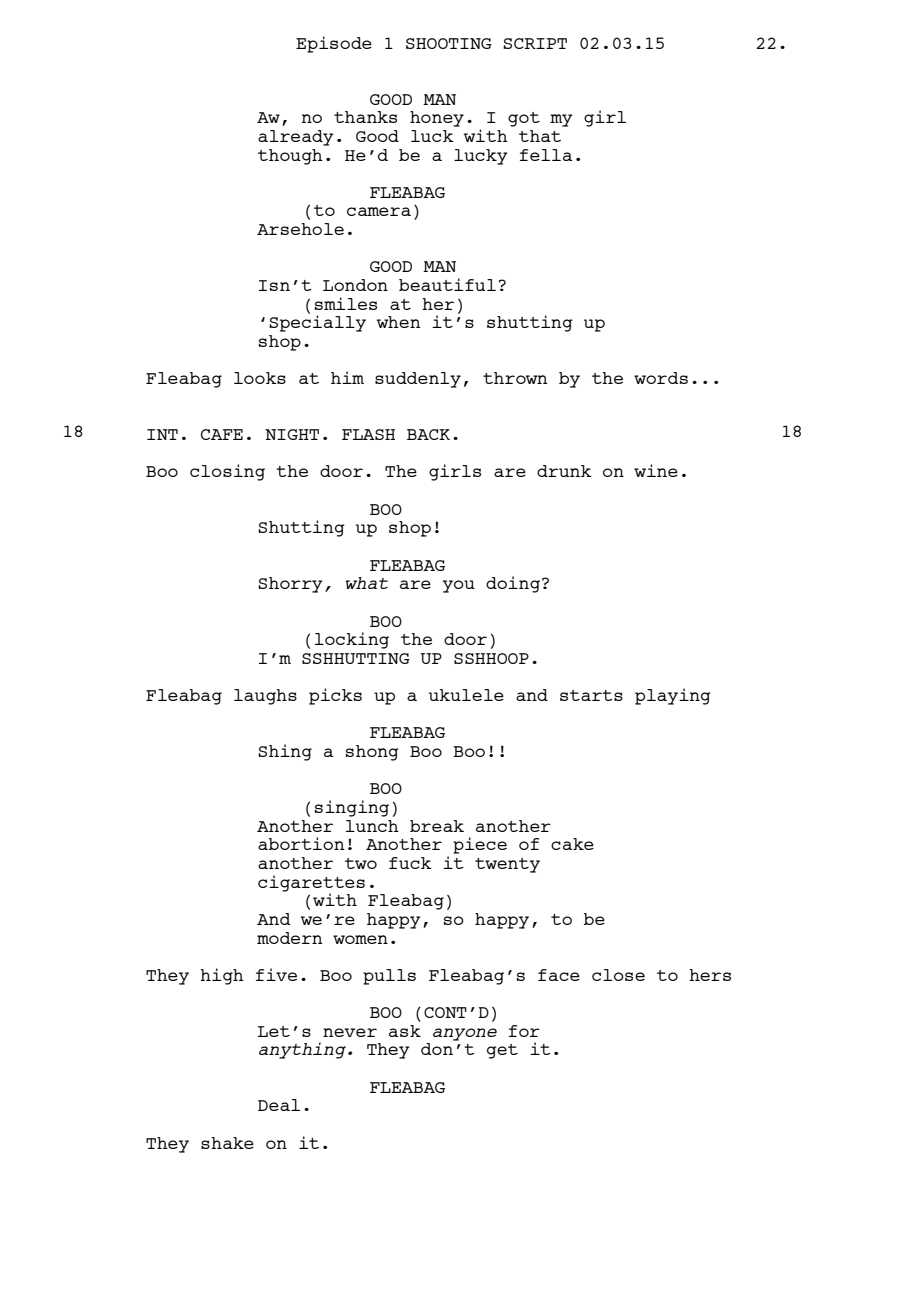 The image size is (924, 1308). Describe the element at coordinates (535, 43) in the screenshot. I see `SCRIPT` at that location.
